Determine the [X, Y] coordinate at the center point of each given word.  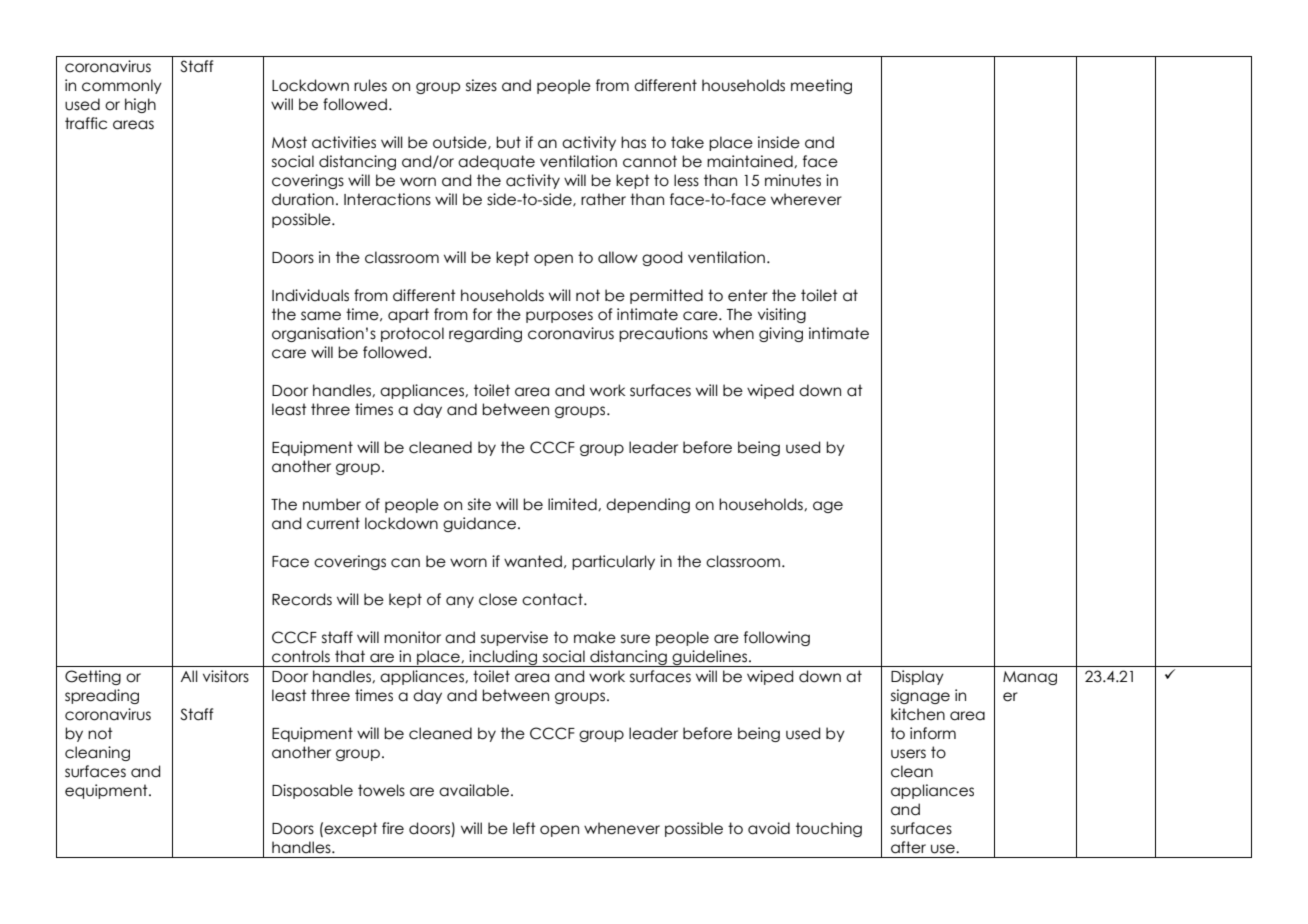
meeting [821, 86]
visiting [782, 315]
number [332, 504]
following [777, 638]
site [479, 504]
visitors [226, 676]
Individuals [310, 295]
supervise [514, 638]
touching [829, 829]
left [524, 828]
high [140, 105]
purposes [559, 317]
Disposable [312, 791]
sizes [481, 85]
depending [648, 505]
